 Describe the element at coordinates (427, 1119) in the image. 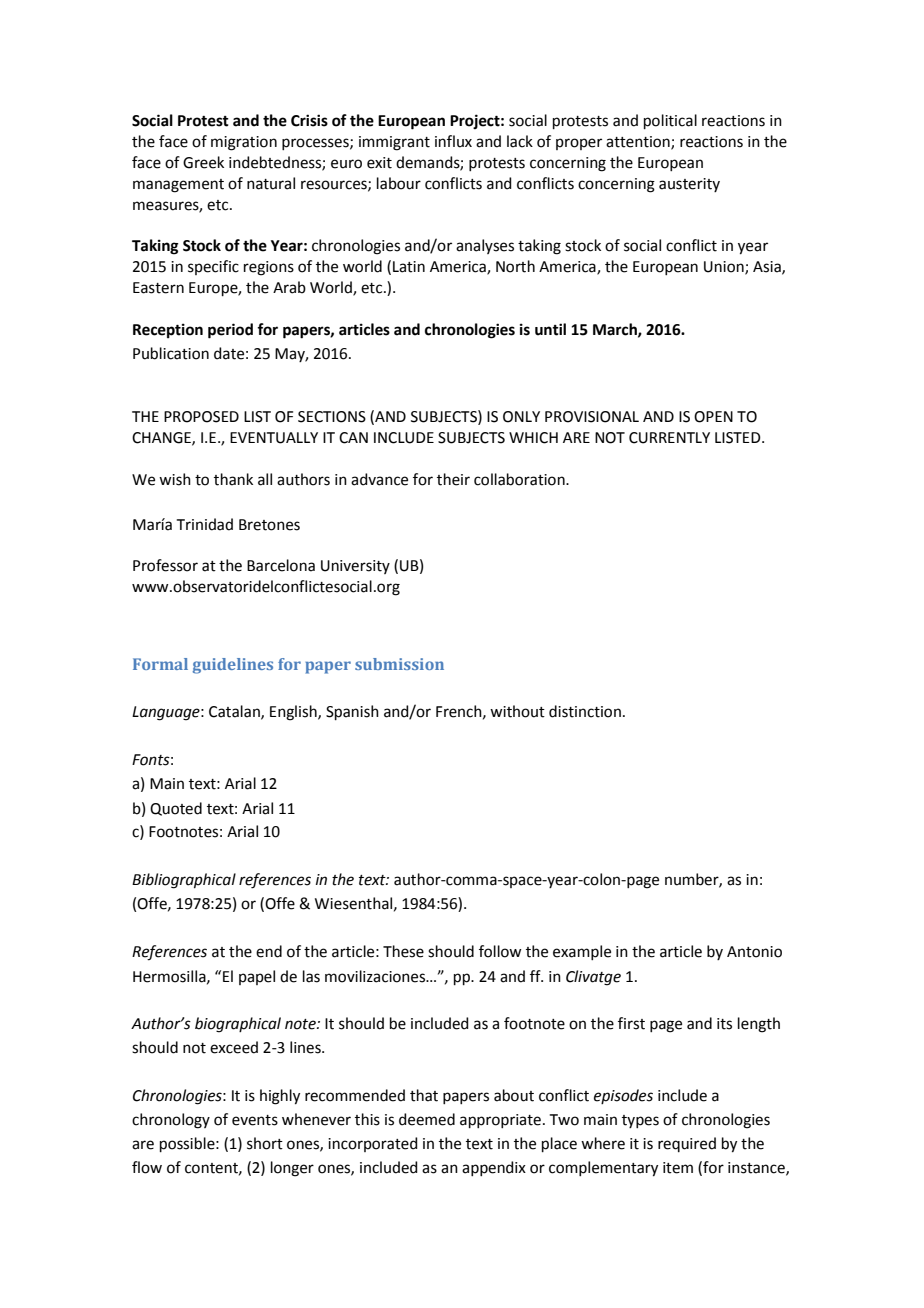

I see `deemed` at that location.
